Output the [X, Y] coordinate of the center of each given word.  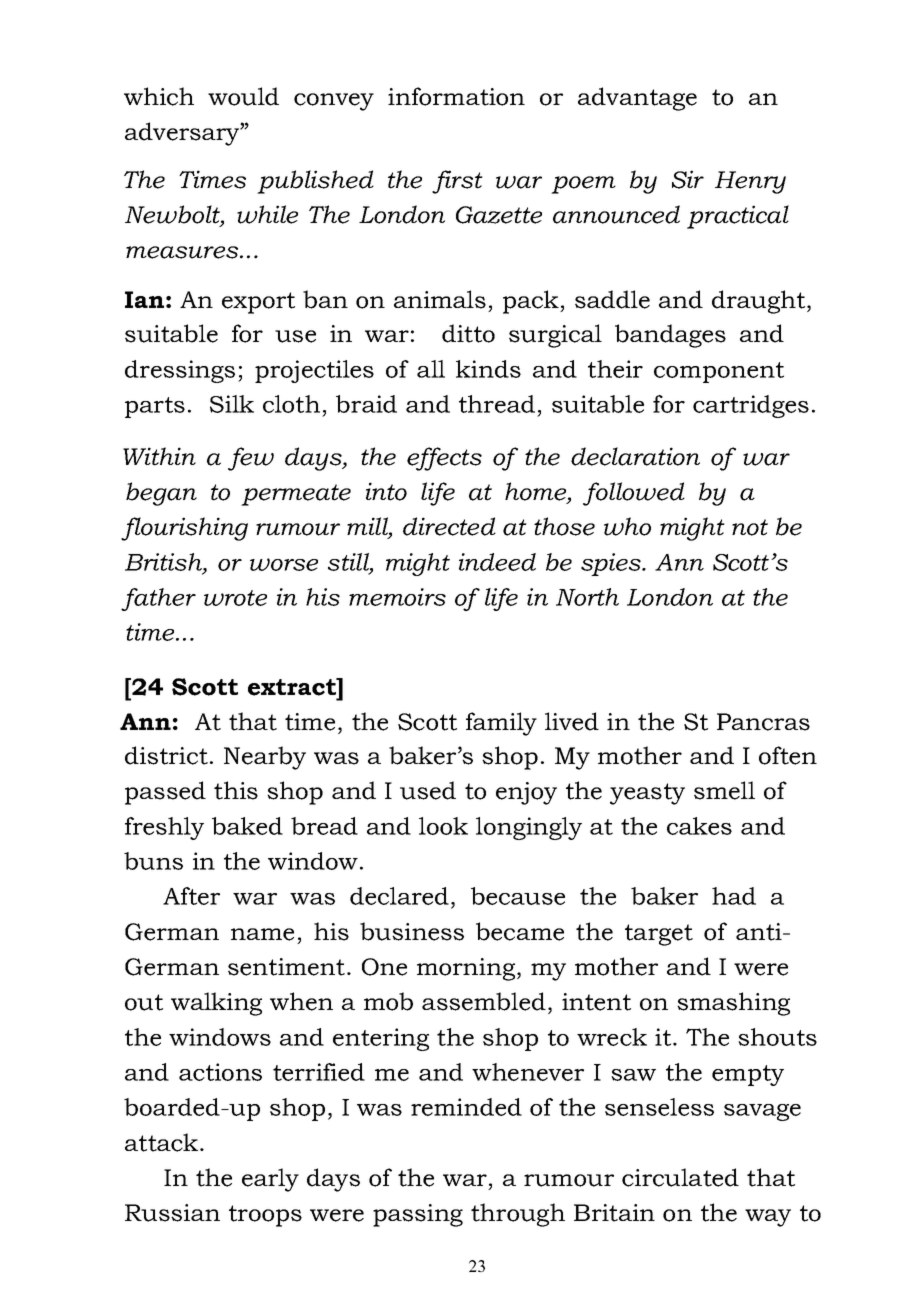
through [518, 1215]
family [501, 724]
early [270, 1180]
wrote [235, 598]
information [456, 96]
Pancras [763, 722]
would [243, 96]
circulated [680, 1177]
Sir [688, 179]
